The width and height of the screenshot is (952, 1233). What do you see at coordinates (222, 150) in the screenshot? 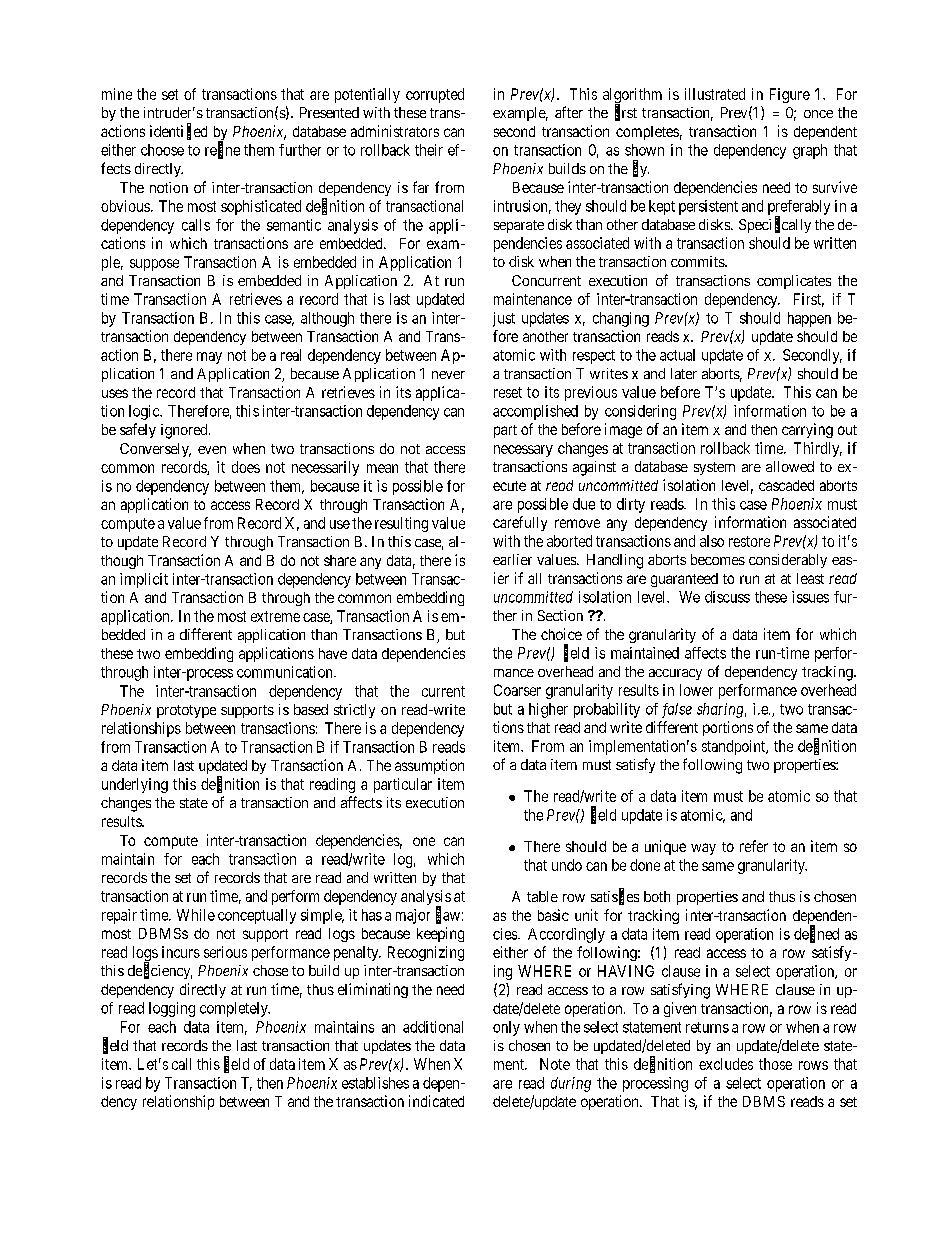
I see `refine` at bounding box center [222, 150].
